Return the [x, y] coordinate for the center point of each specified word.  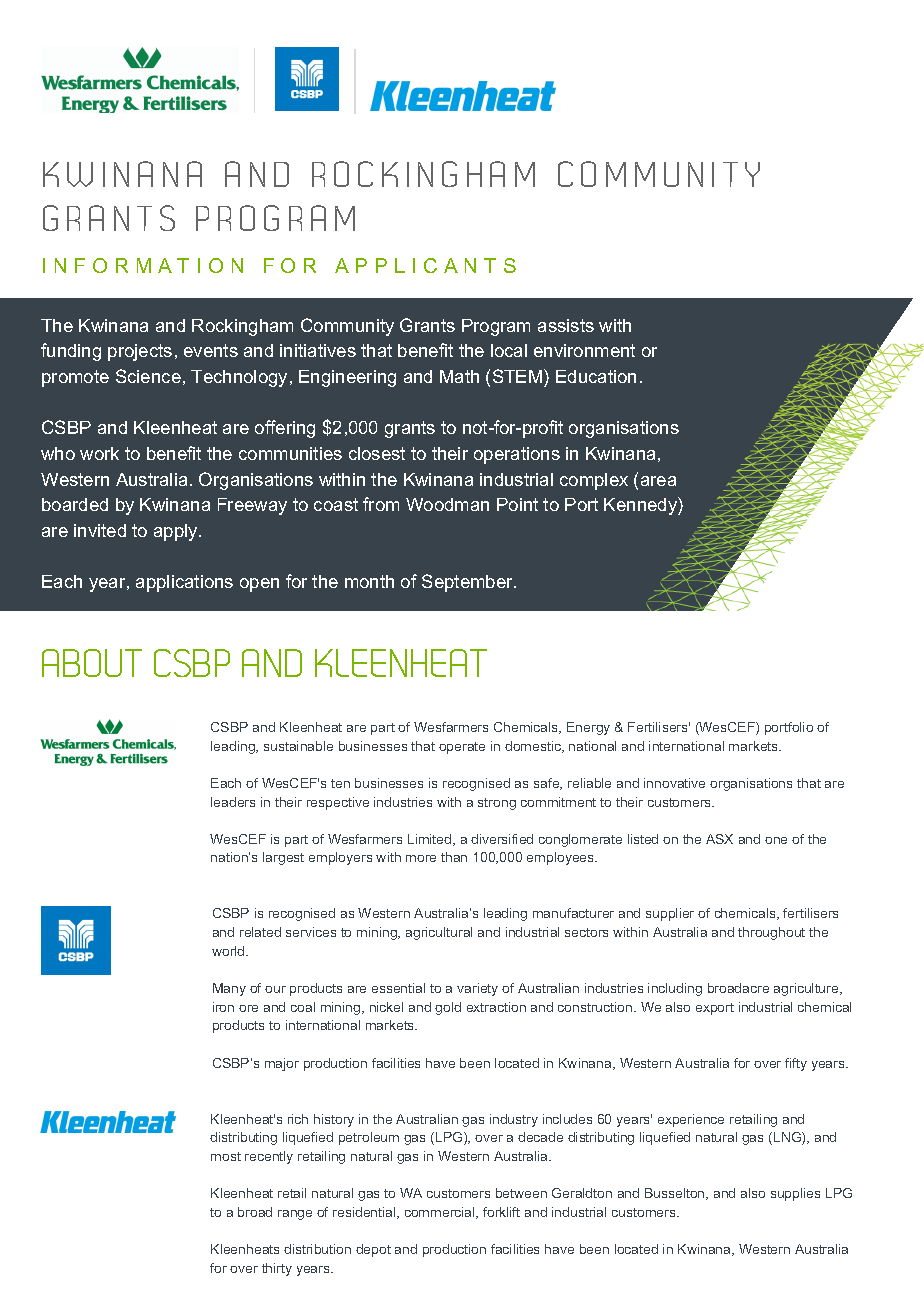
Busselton [676, 1194]
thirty [277, 1269]
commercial [441, 1213]
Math [459, 376]
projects [140, 352]
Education [596, 376]
